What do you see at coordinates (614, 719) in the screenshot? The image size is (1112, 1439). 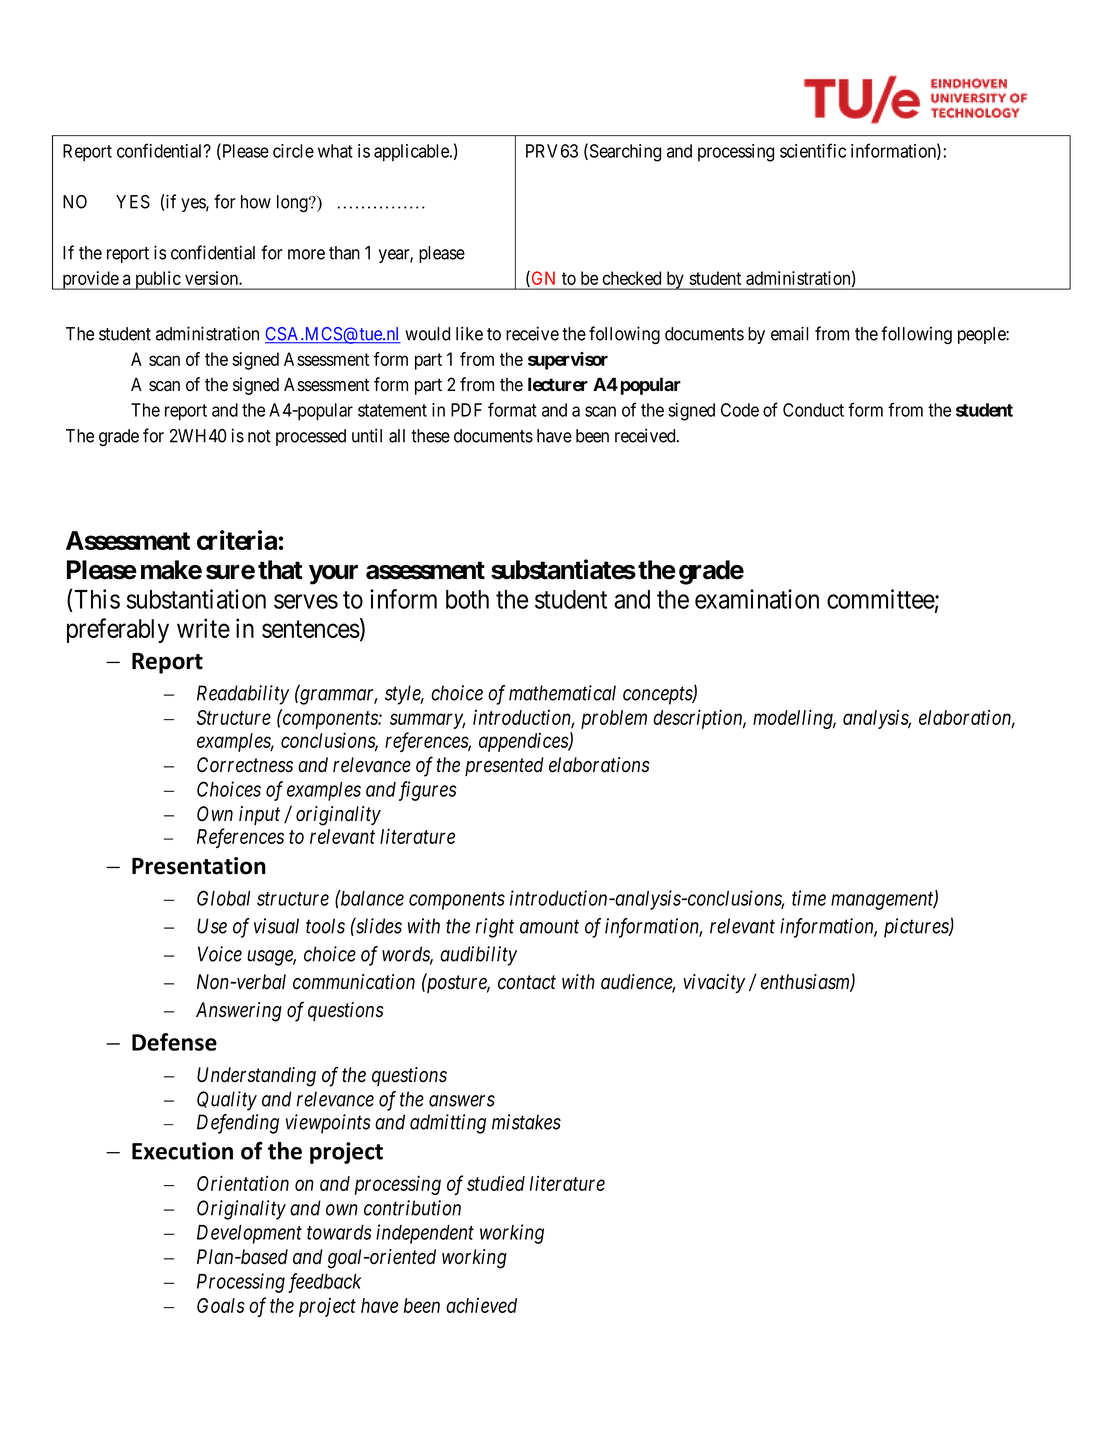 I see `problem` at bounding box center [614, 719].
